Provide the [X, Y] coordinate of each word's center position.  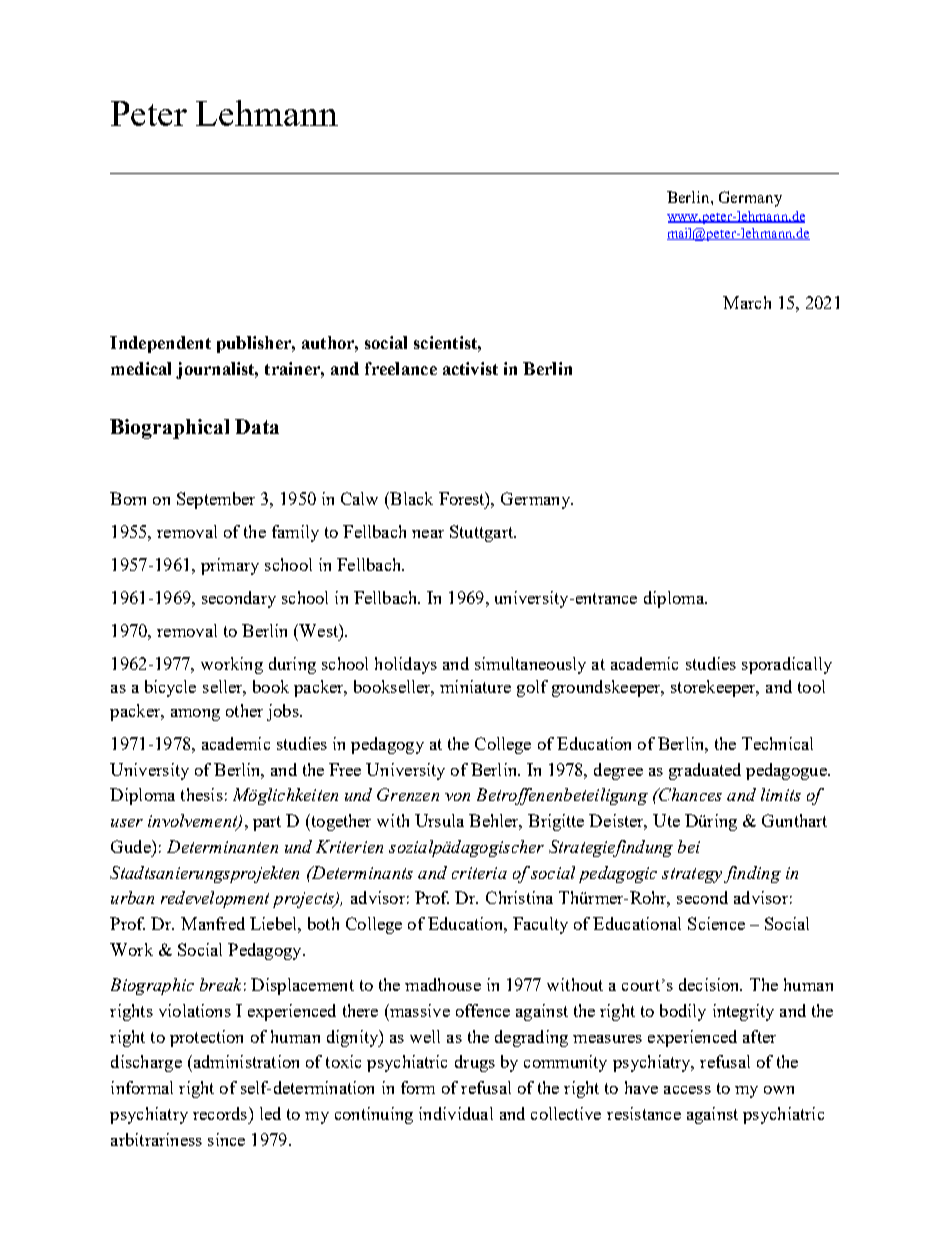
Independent [160, 344]
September [216, 500]
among [195, 715]
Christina [519, 897]
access [687, 1090]
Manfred [213, 923]
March [747, 302]
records [221, 1113]
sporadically [787, 665]
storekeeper [715, 688]
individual [456, 1113]
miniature [475, 686]
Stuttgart [482, 533]
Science [716, 923]
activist [470, 368]
